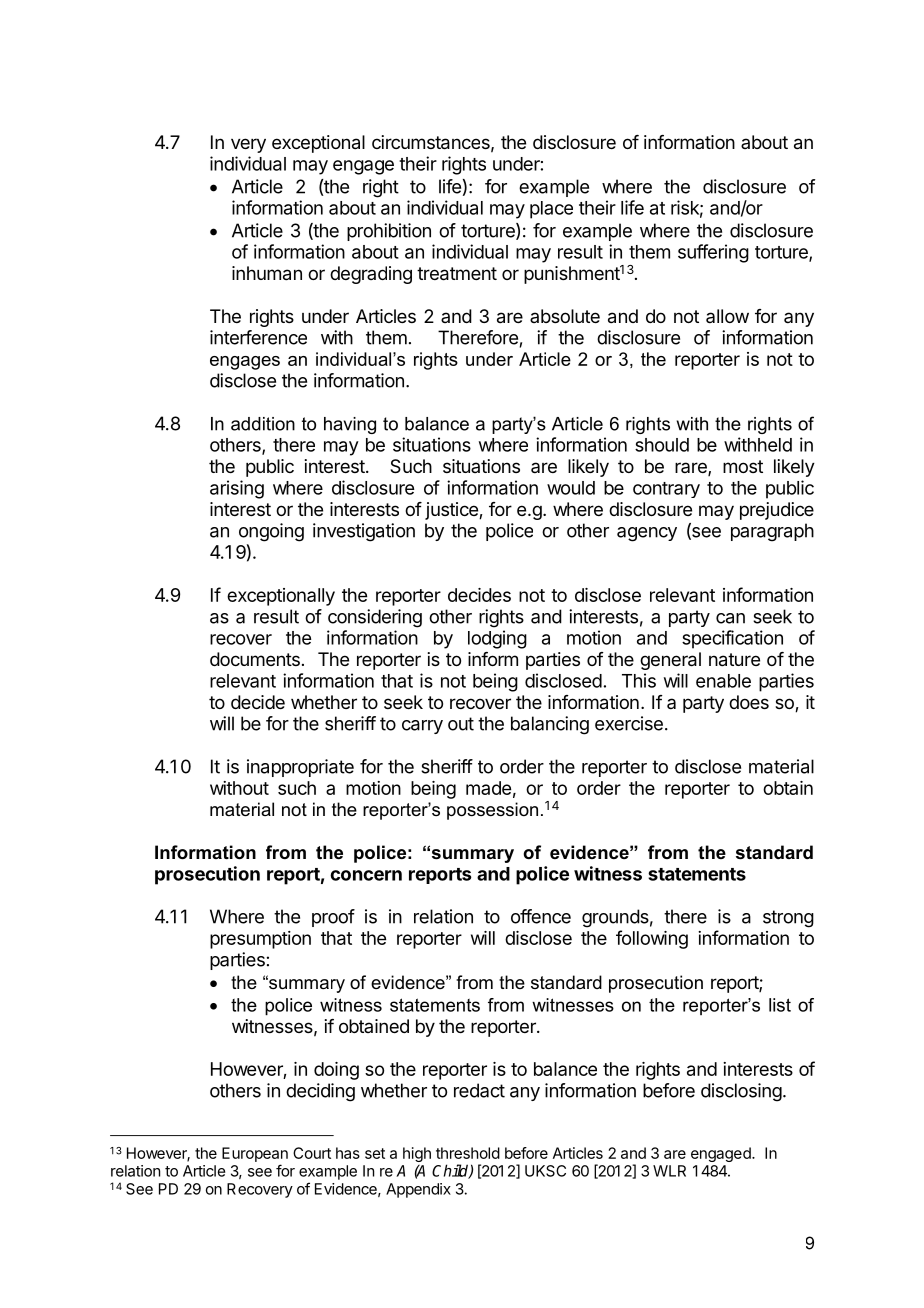 The height and width of the page is (1308, 924). Describe the element at coordinates (713, 253) in the page. I see `suffering` at that location.
